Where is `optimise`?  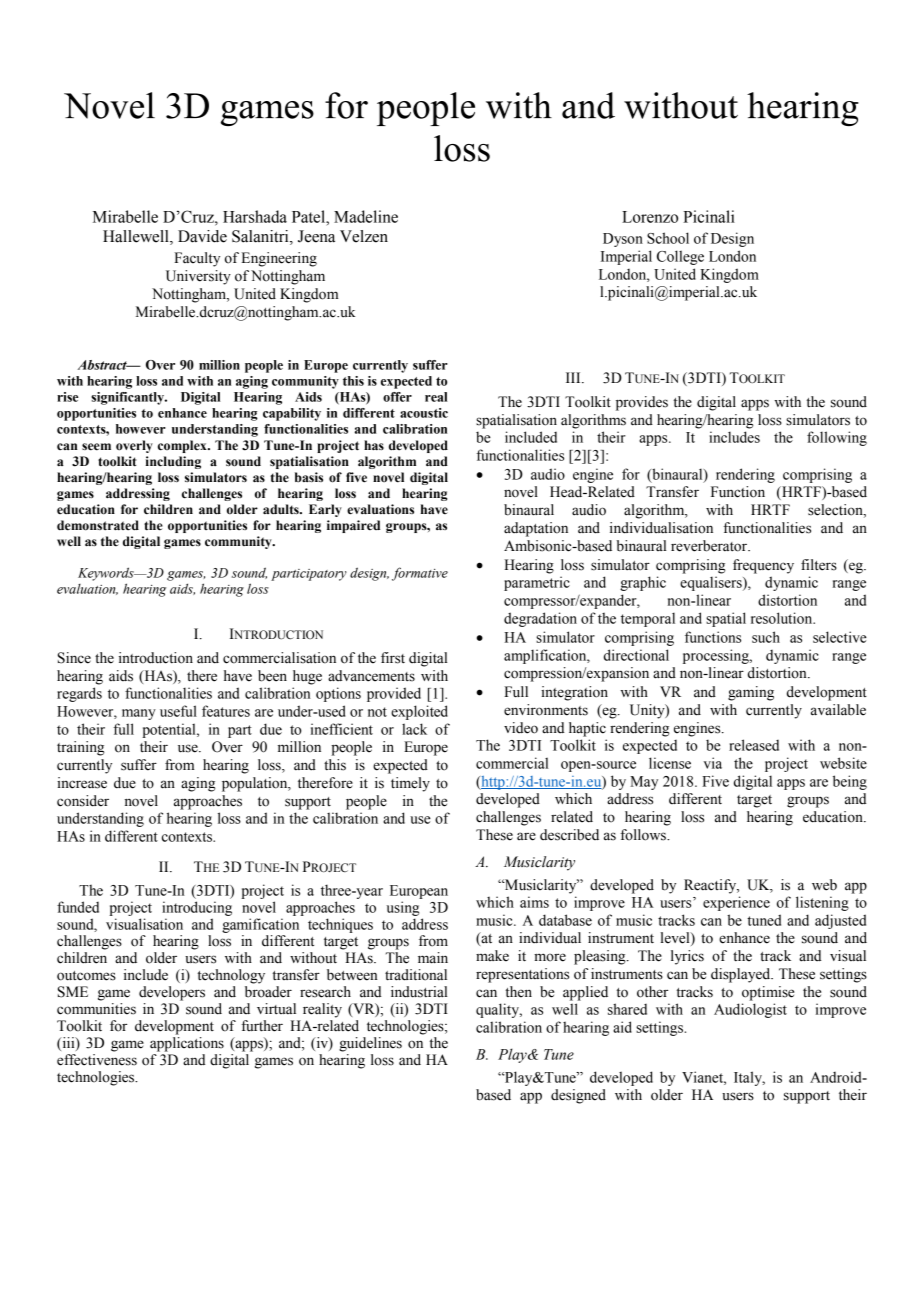 optimise is located at coordinates (768, 993).
